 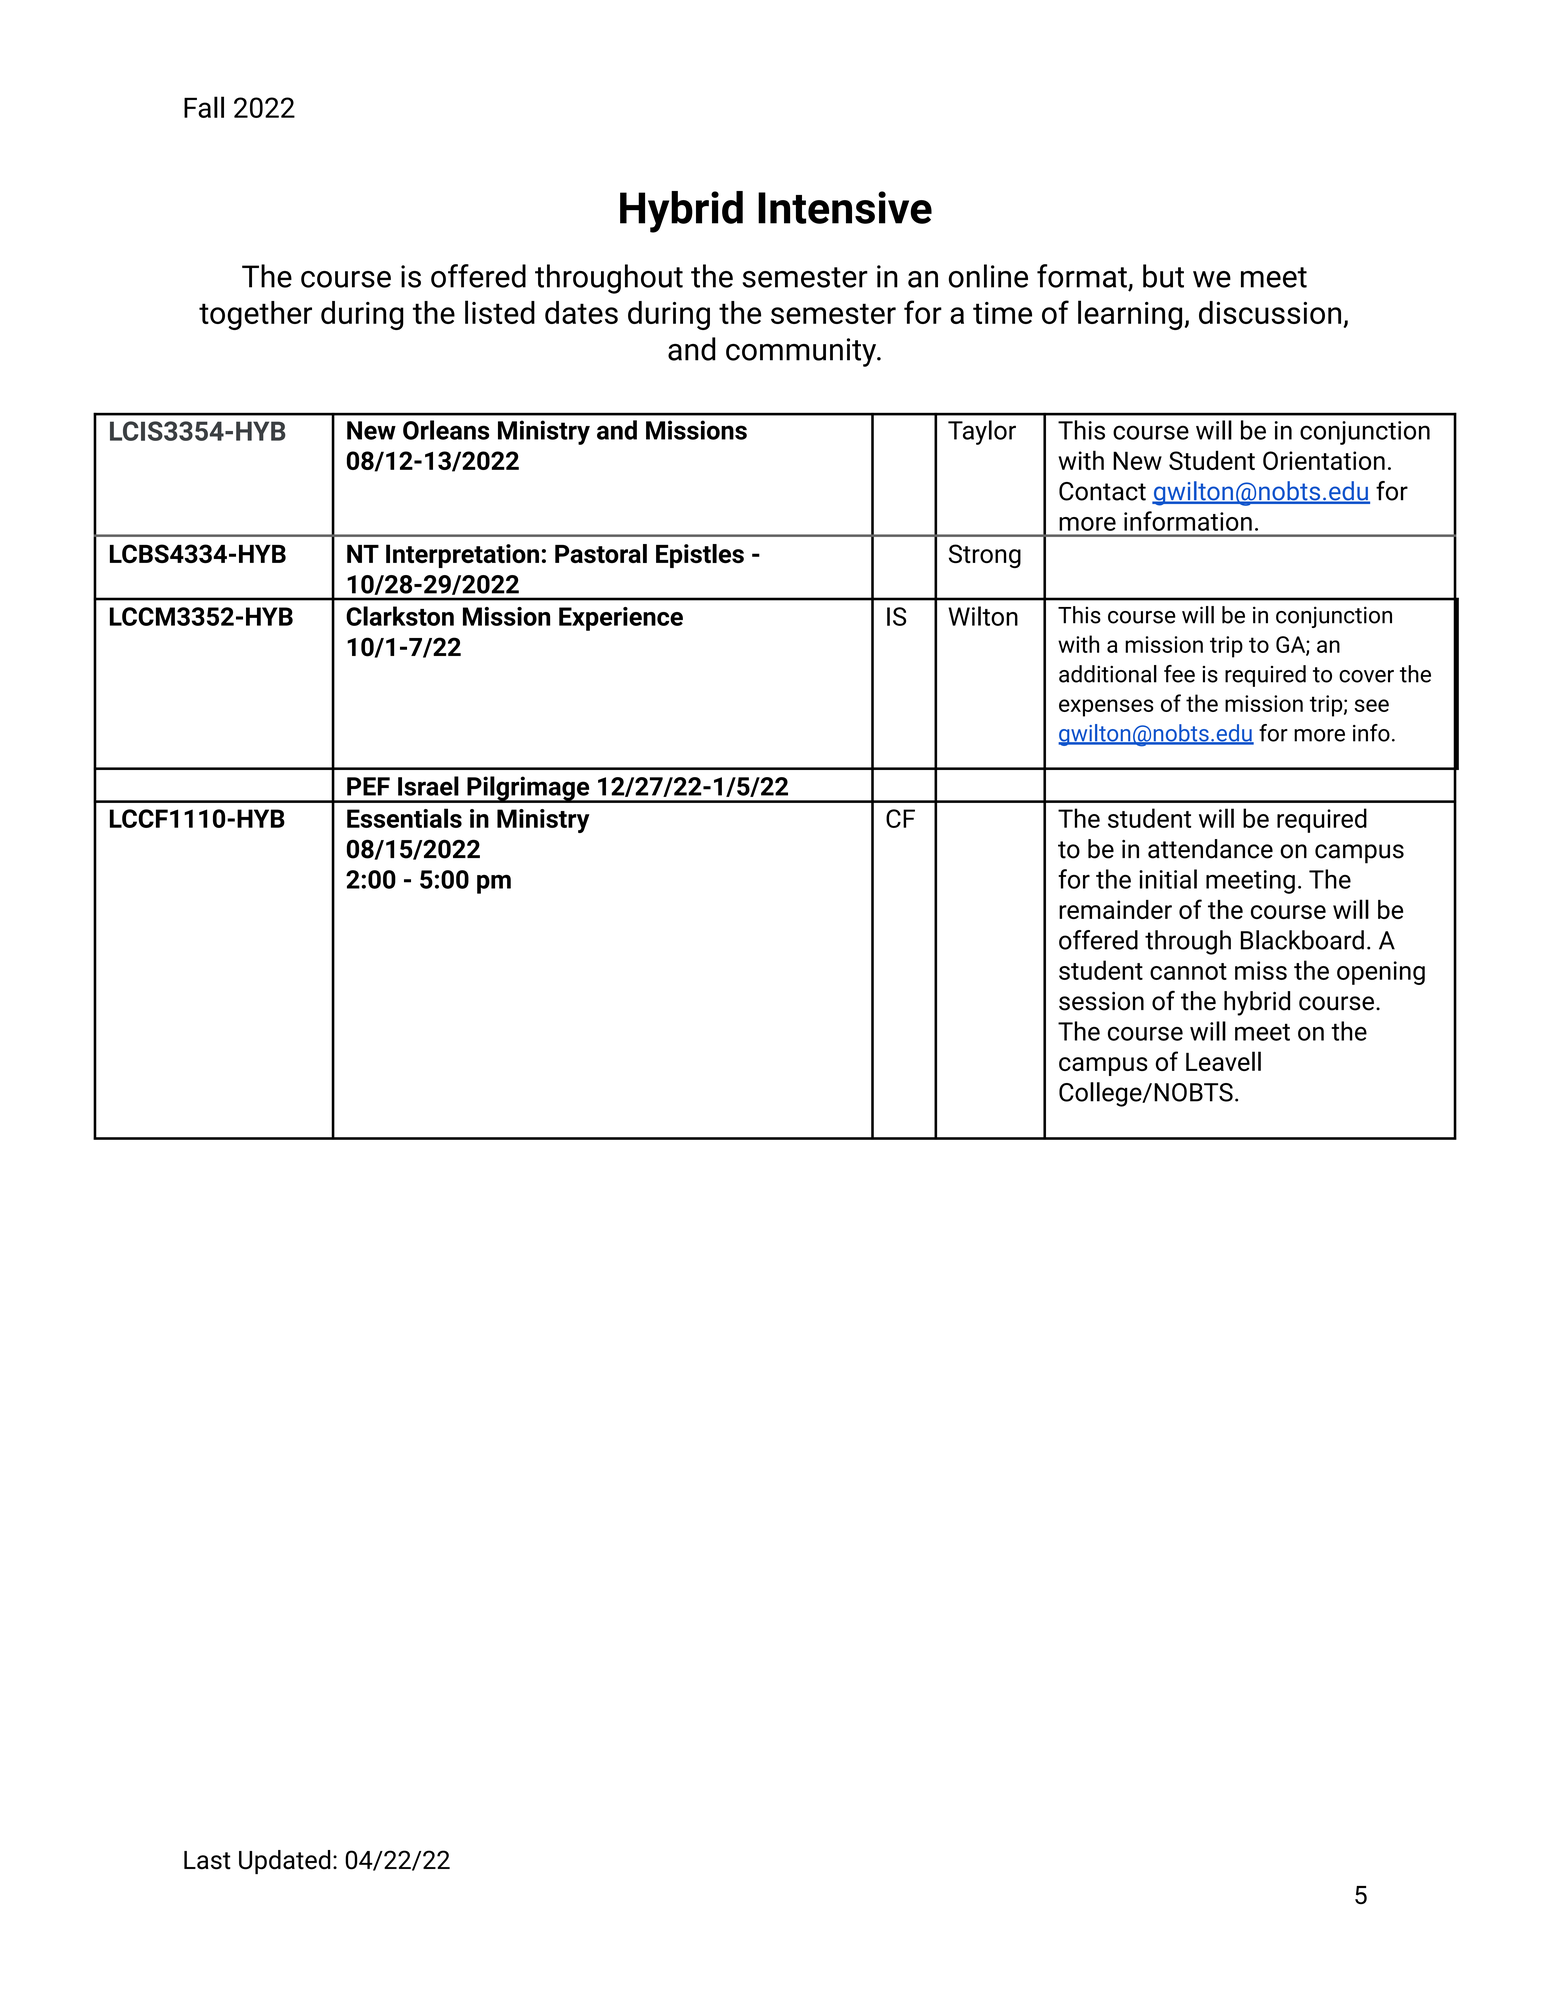 I want to click on session, so click(x=1101, y=1001).
